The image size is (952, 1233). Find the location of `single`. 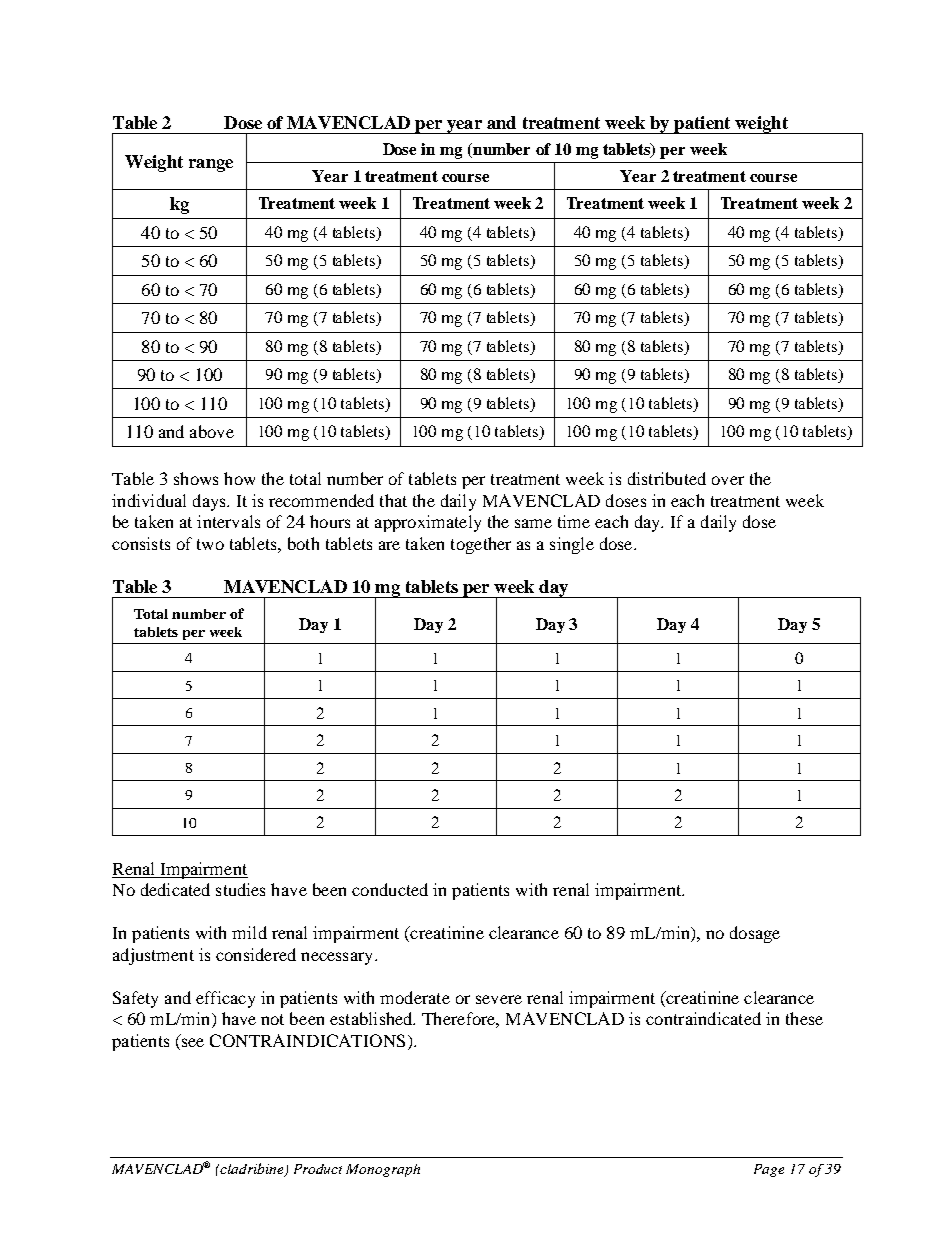

single is located at coordinates (572, 545).
